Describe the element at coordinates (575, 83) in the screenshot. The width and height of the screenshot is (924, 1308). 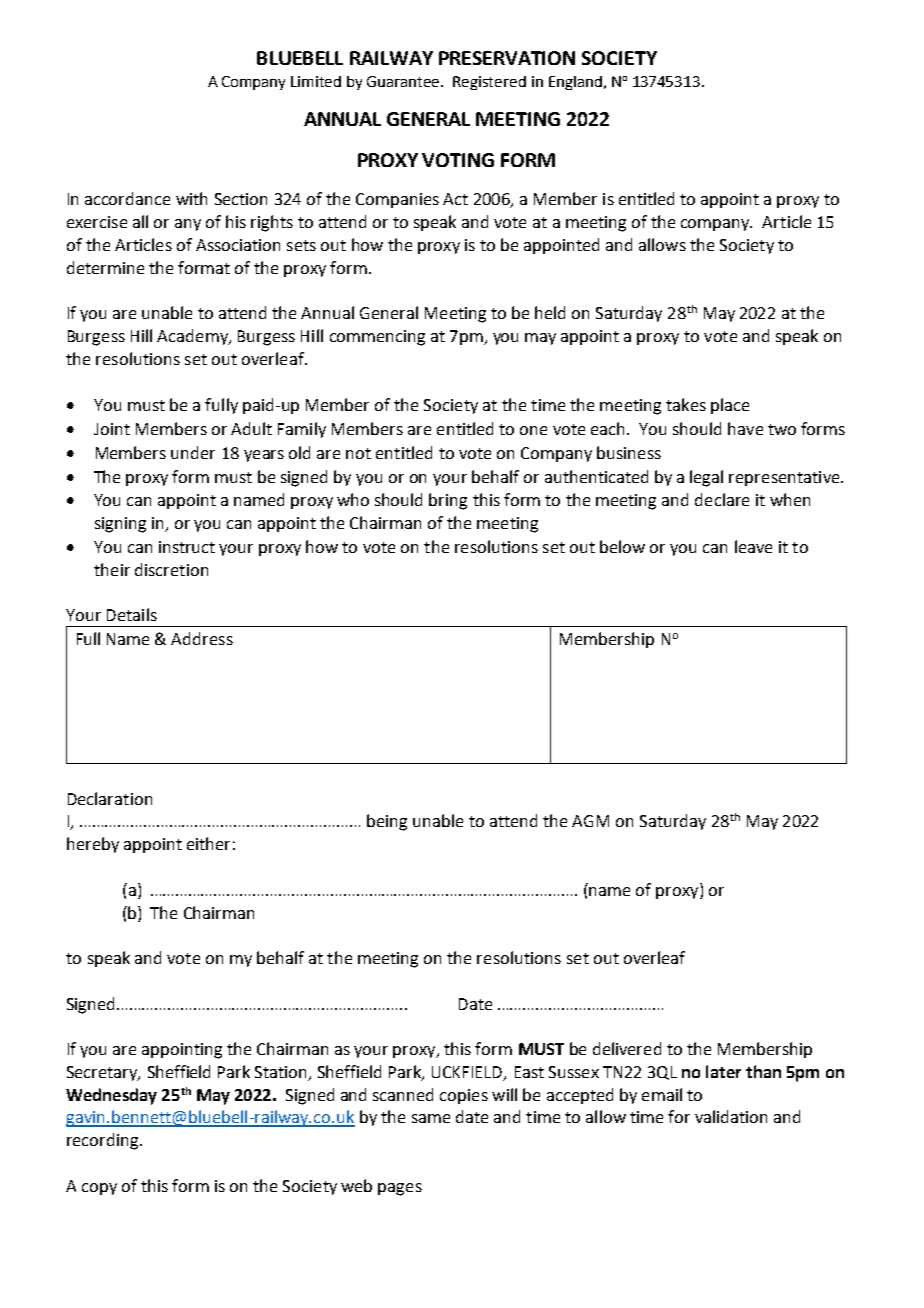
I see `England` at that location.
